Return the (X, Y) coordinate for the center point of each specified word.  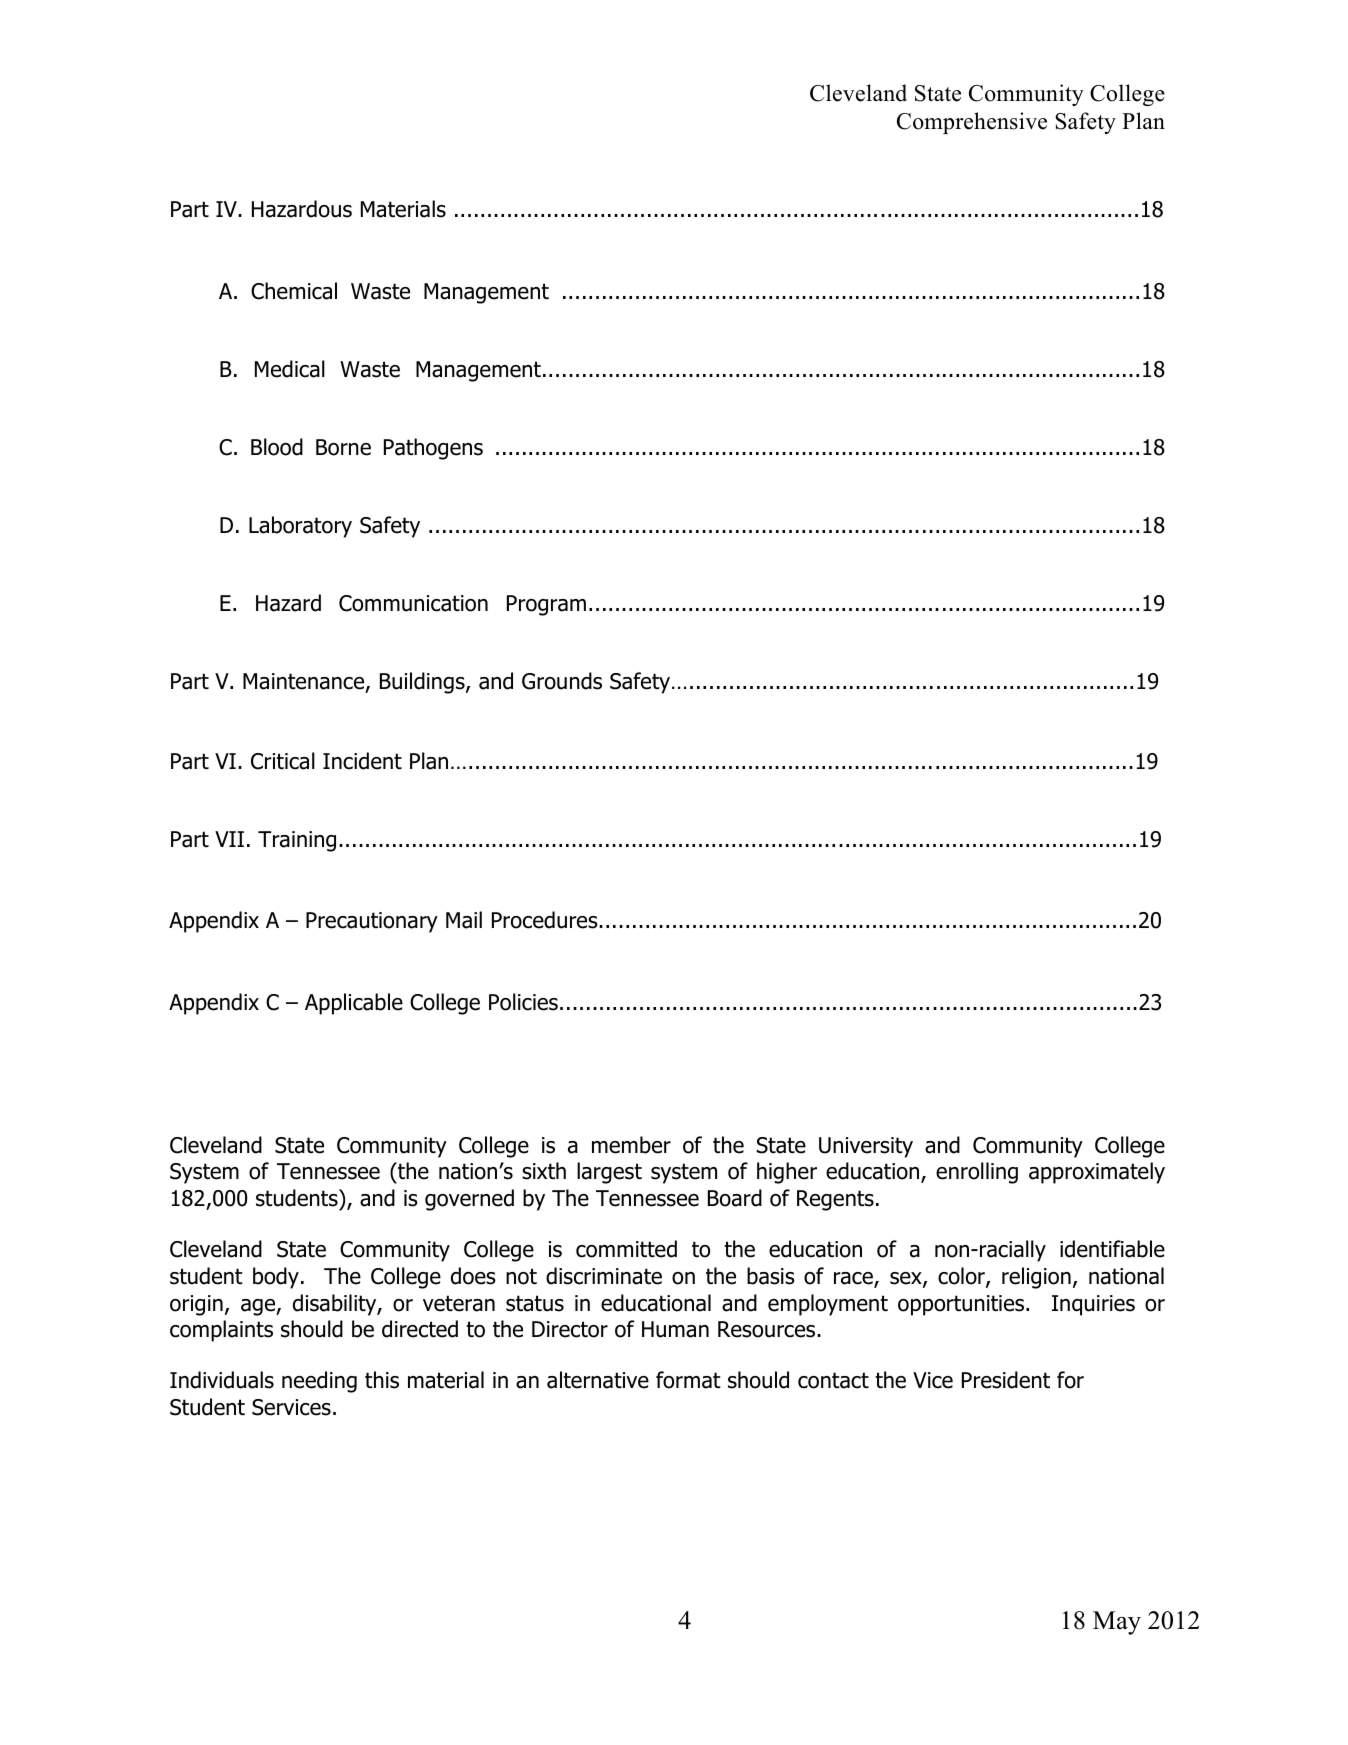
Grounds (562, 681)
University (866, 1147)
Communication (413, 603)
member (631, 1145)
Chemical (294, 291)
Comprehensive (972, 123)
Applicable (354, 1004)
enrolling (977, 1173)
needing (319, 1382)
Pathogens (433, 449)
